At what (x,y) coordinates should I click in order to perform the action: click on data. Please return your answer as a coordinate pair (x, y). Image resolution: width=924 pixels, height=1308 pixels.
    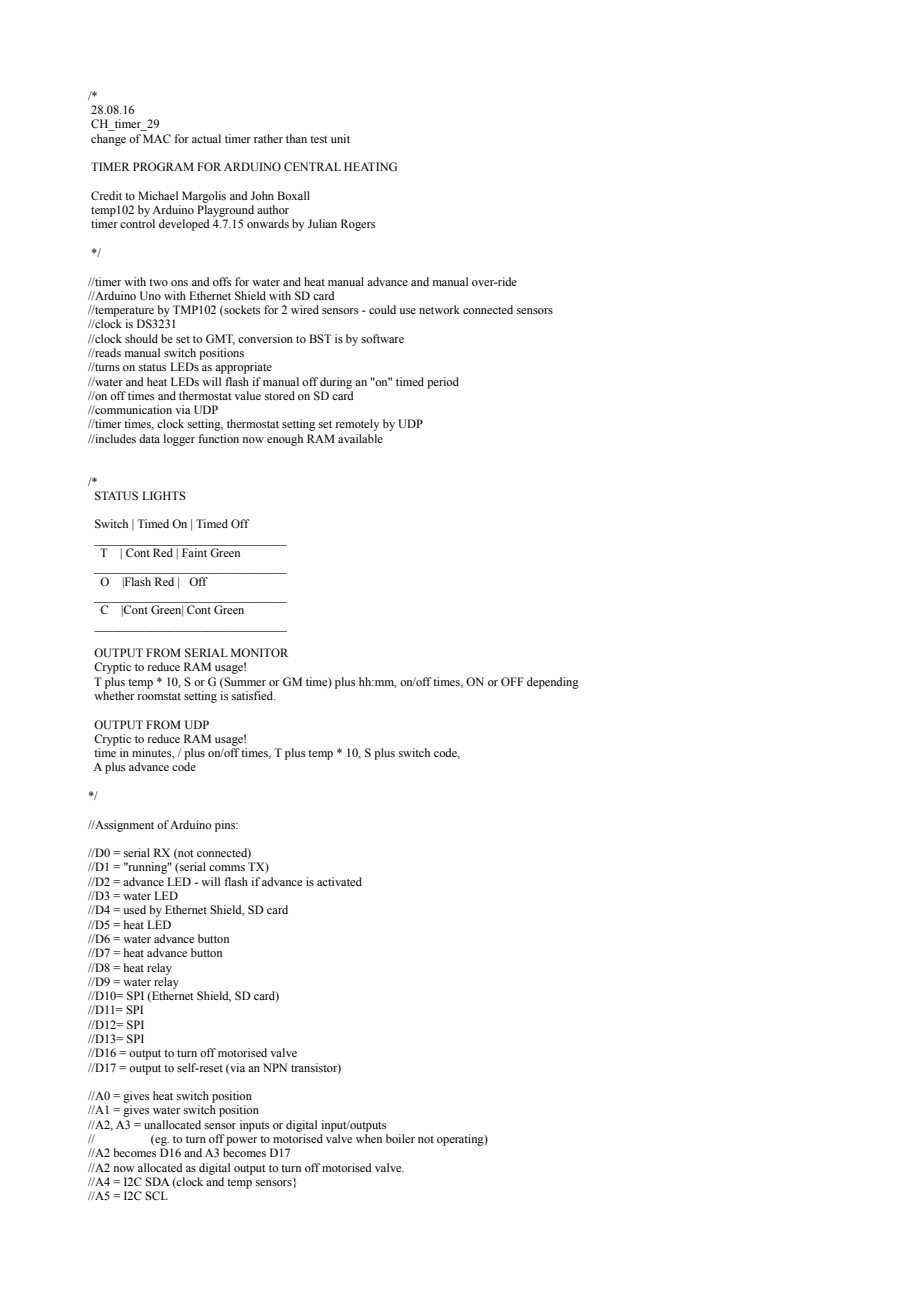
    Looking at the image, I should click on (149, 438).
